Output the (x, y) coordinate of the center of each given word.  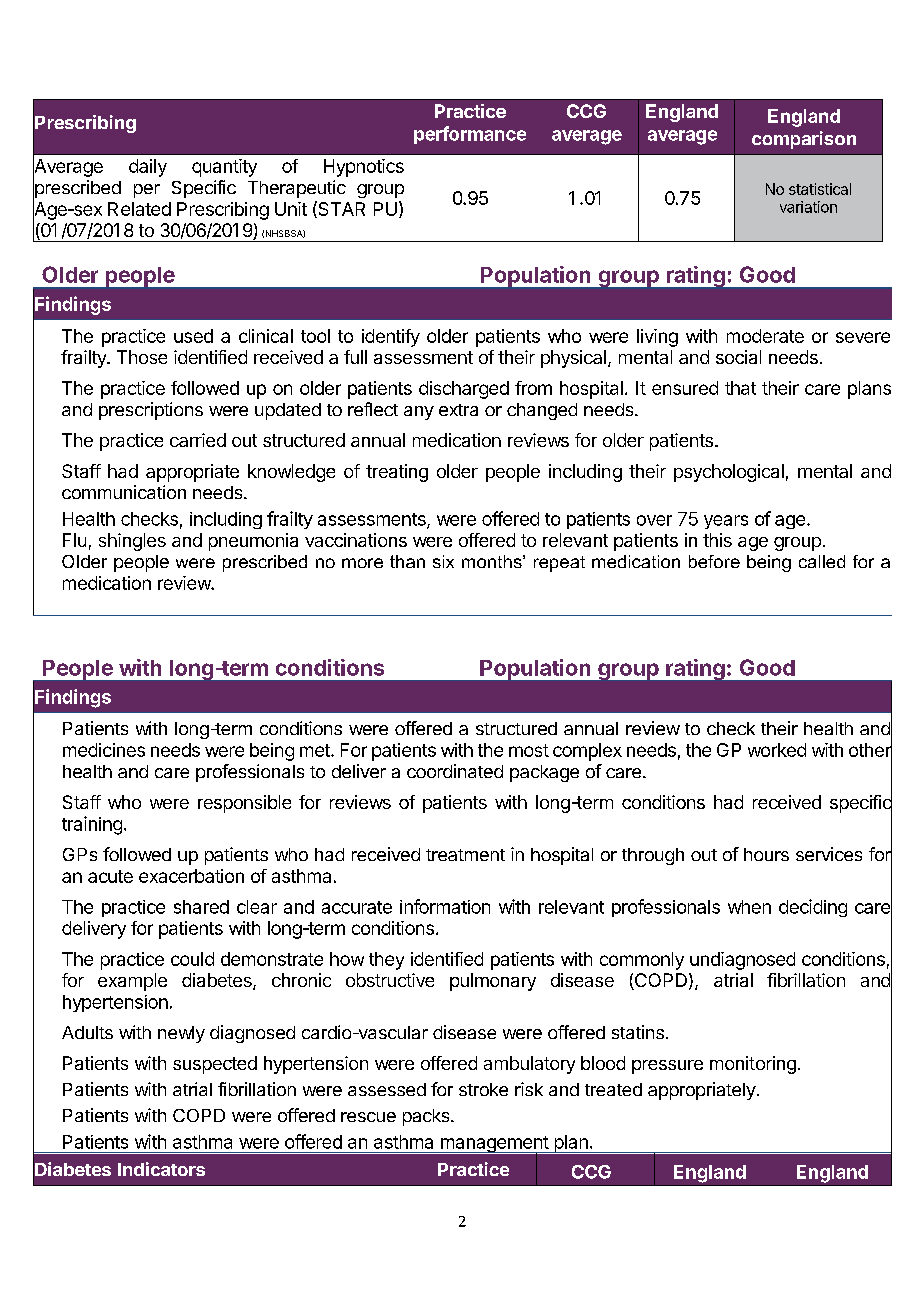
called (822, 561)
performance (470, 135)
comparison (804, 140)
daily (148, 168)
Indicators (161, 1169)
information (445, 906)
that (740, 388)
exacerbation (191, 876)
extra (458, 410)
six (443, 561)
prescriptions (151, 411)
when (749, 907)
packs (427, 1117)
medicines (104, 750)
